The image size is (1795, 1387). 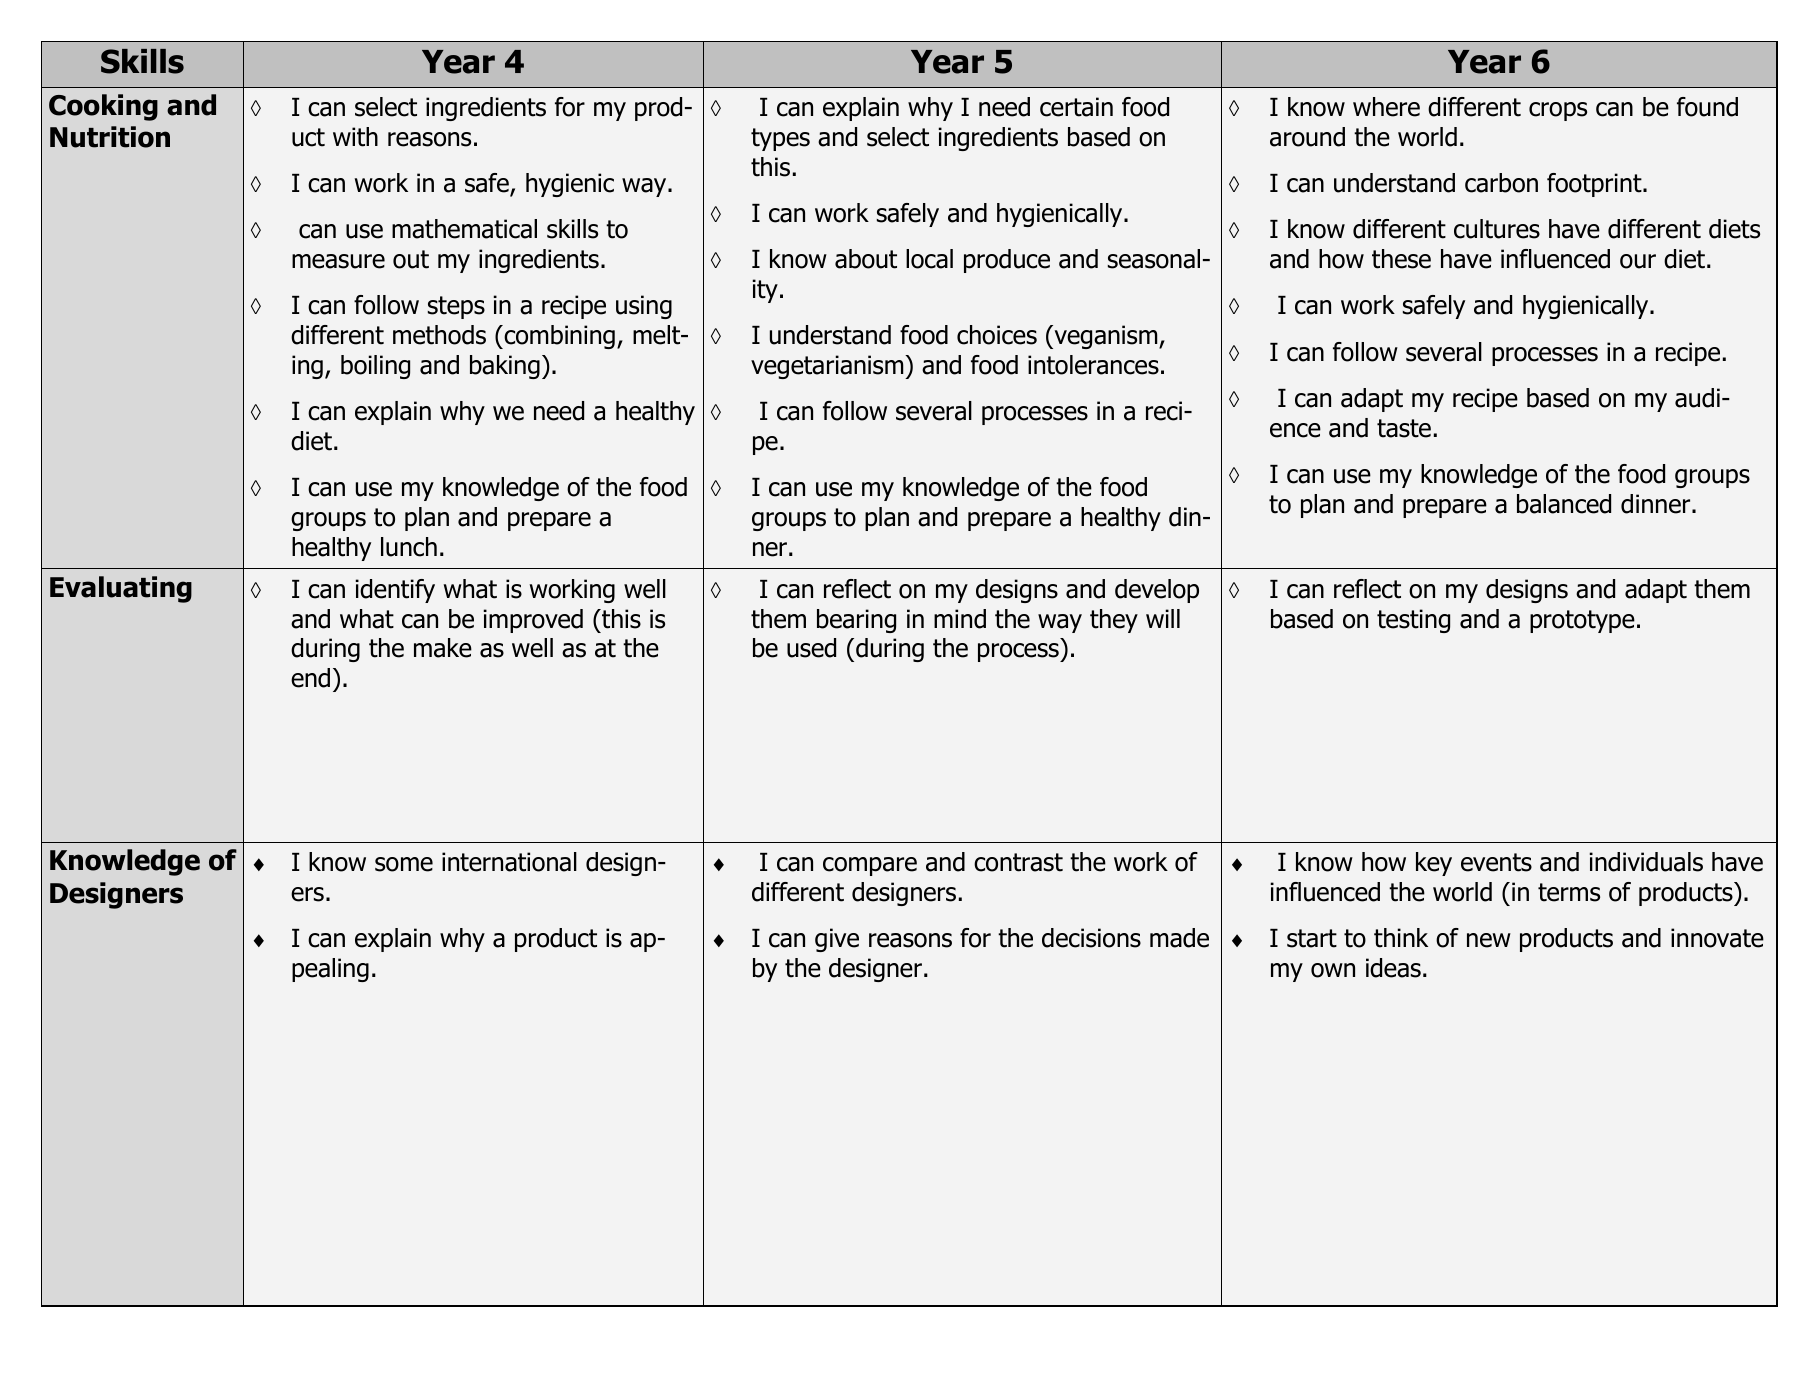 I want to click on some, so click(x=404, y=864).
